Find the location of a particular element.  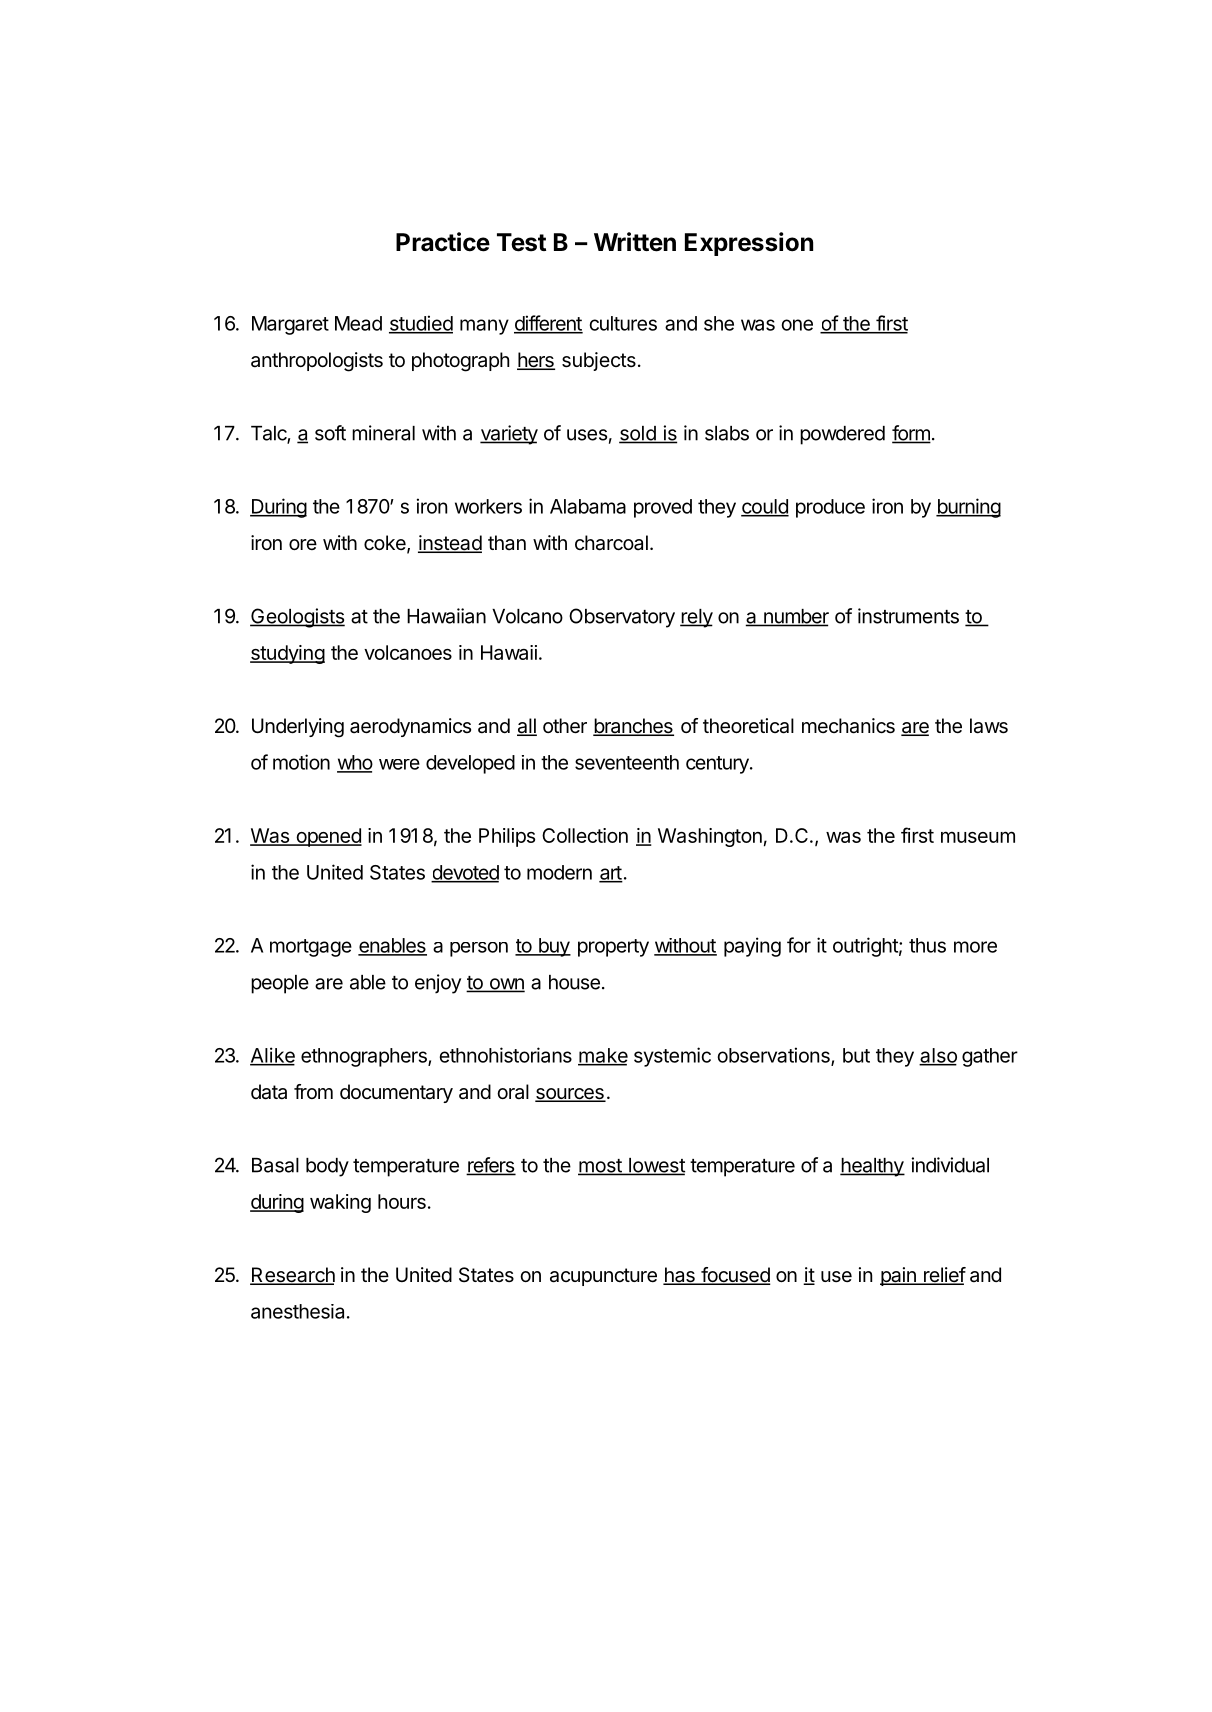

make is located at coordinates (603, 1056).
